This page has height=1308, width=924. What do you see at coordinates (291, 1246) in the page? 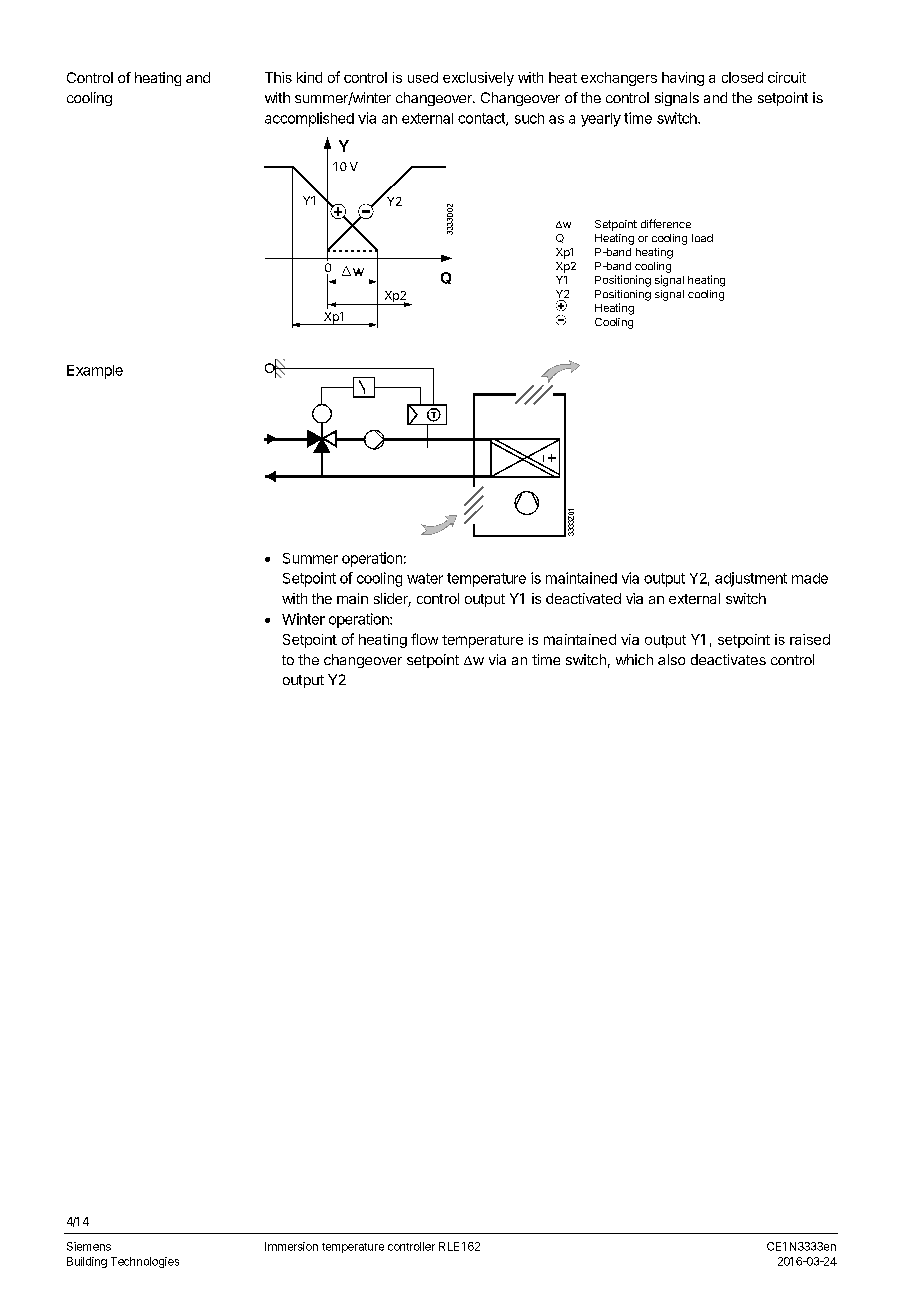
I see `Immersion` at bounding box center [291, 1246].
